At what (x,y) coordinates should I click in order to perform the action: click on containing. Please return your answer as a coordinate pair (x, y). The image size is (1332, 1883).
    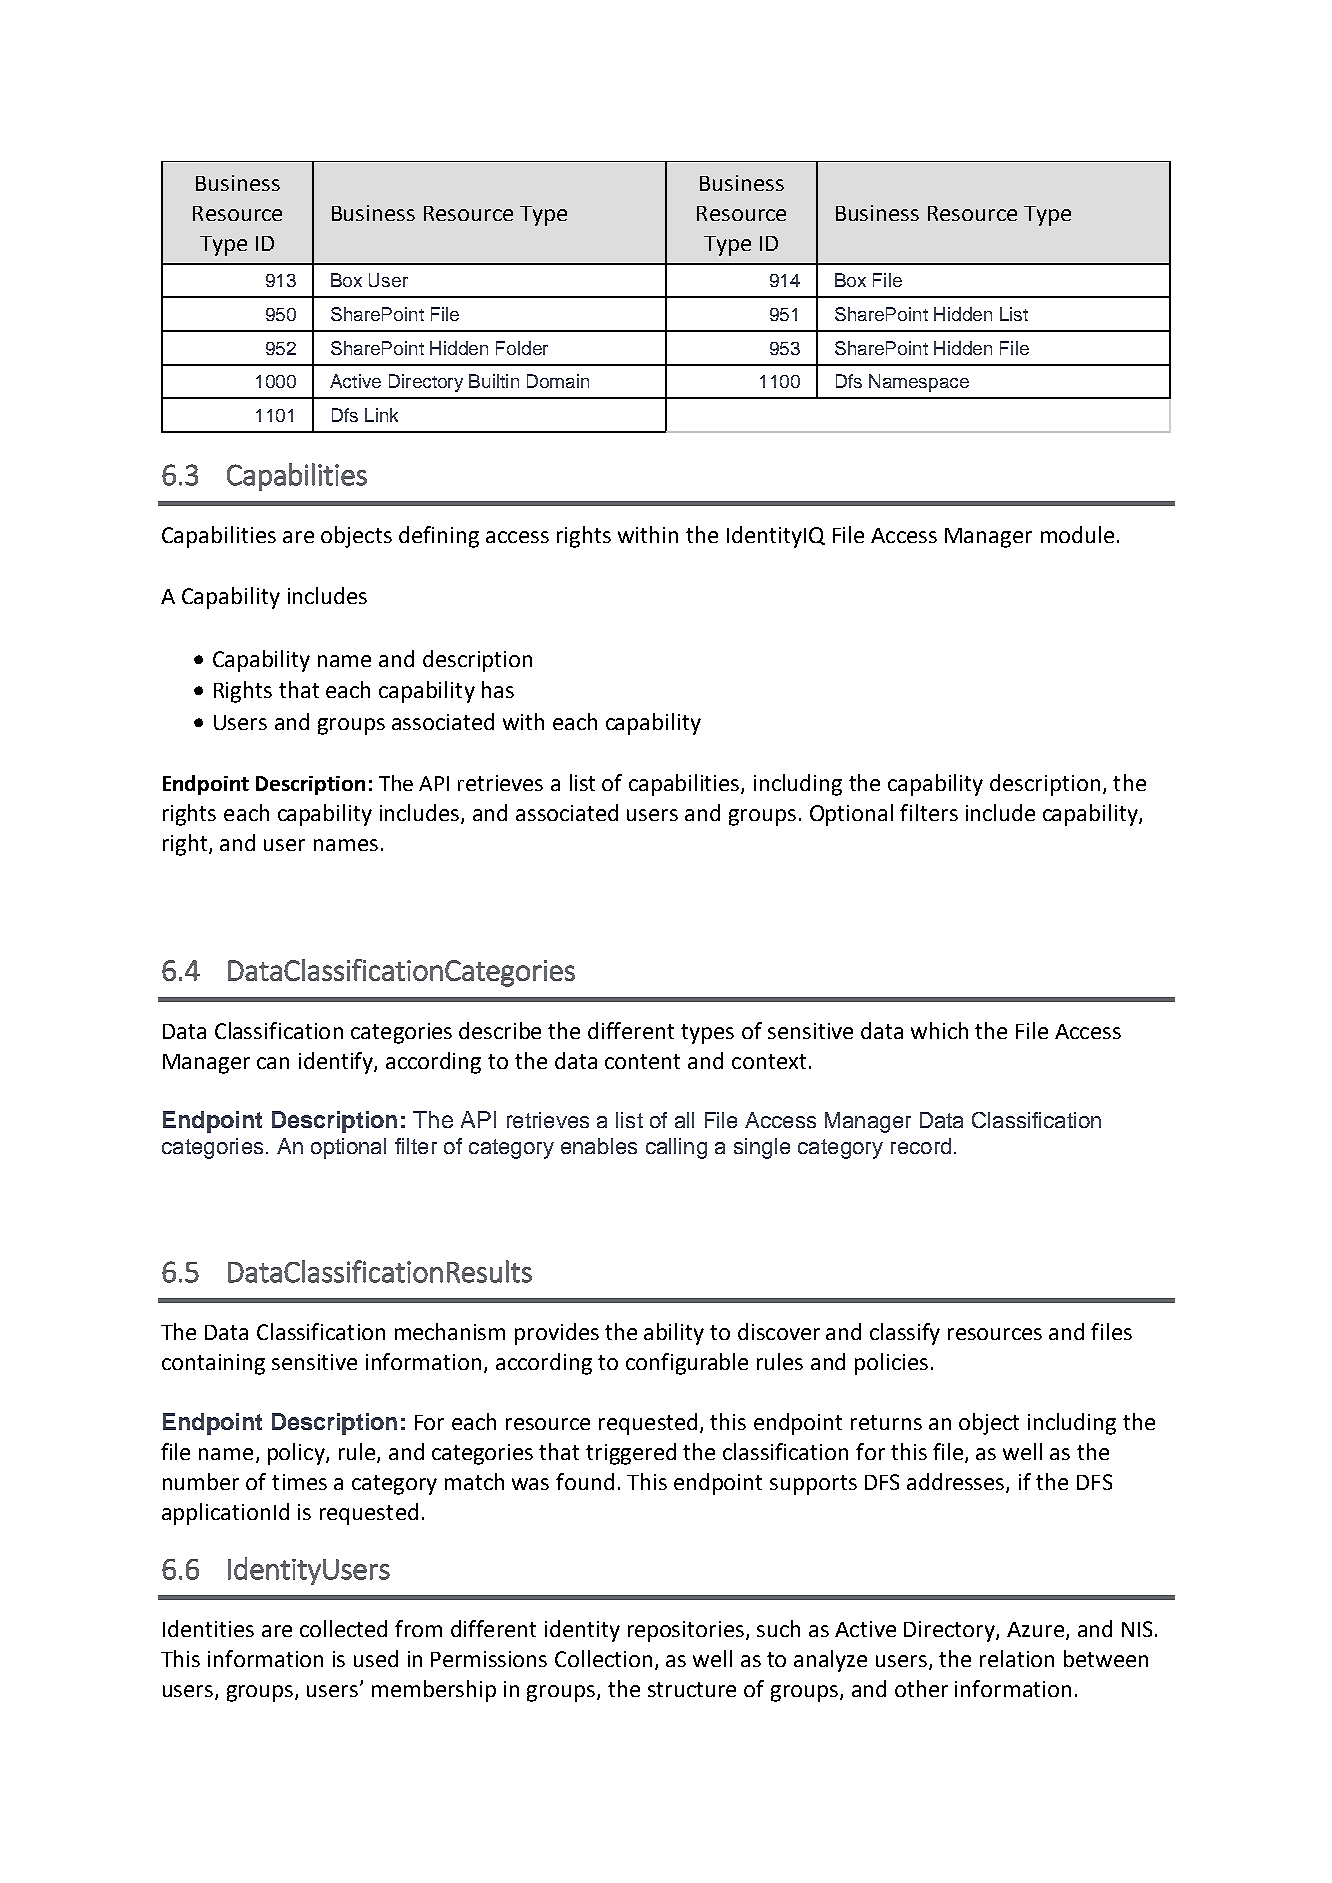
    Looking at the image, I should click on (213, 1364).
